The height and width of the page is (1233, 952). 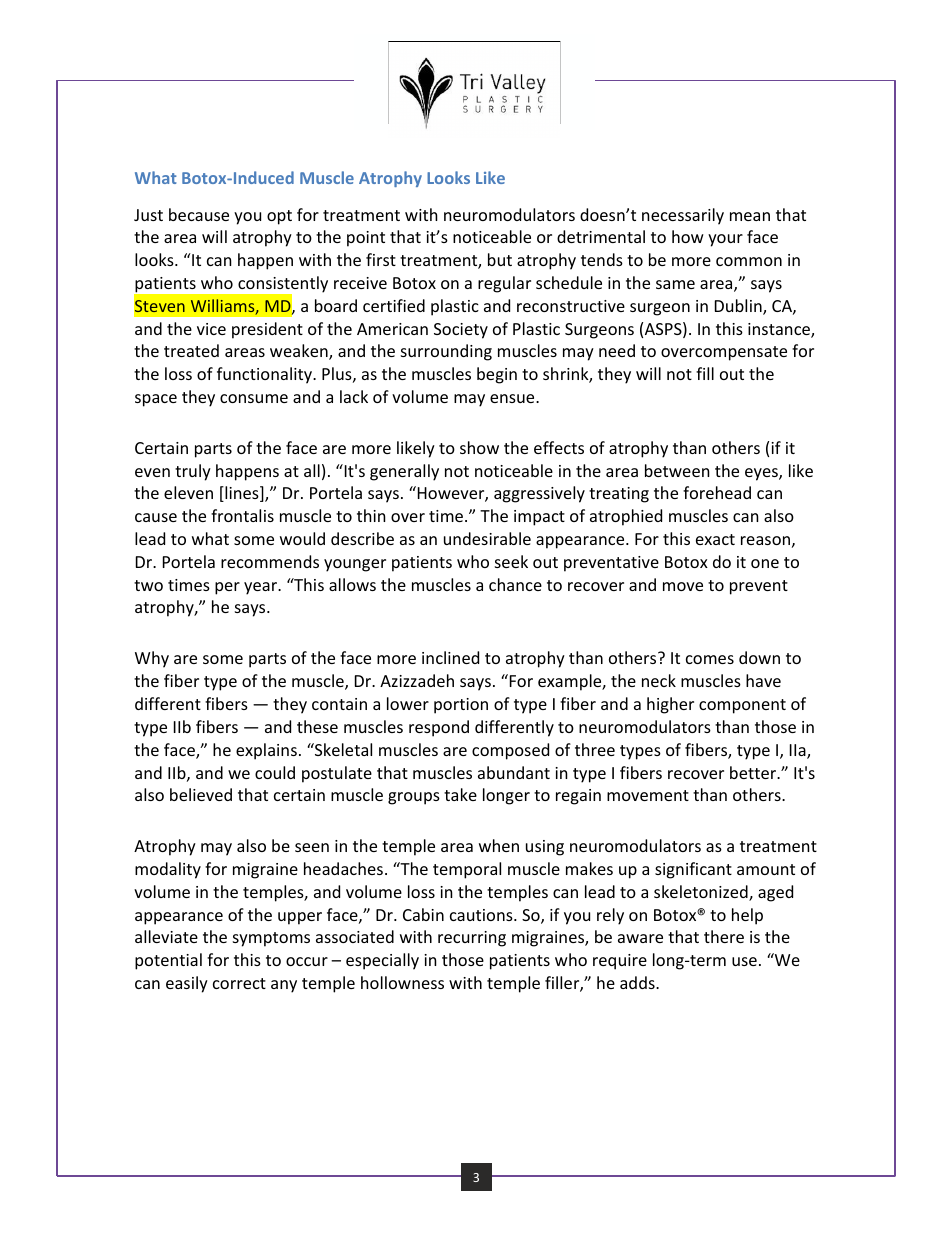 What do you see at coordinates (724, 936) in the page?
I see `there` at bounding box center [724, 936].
